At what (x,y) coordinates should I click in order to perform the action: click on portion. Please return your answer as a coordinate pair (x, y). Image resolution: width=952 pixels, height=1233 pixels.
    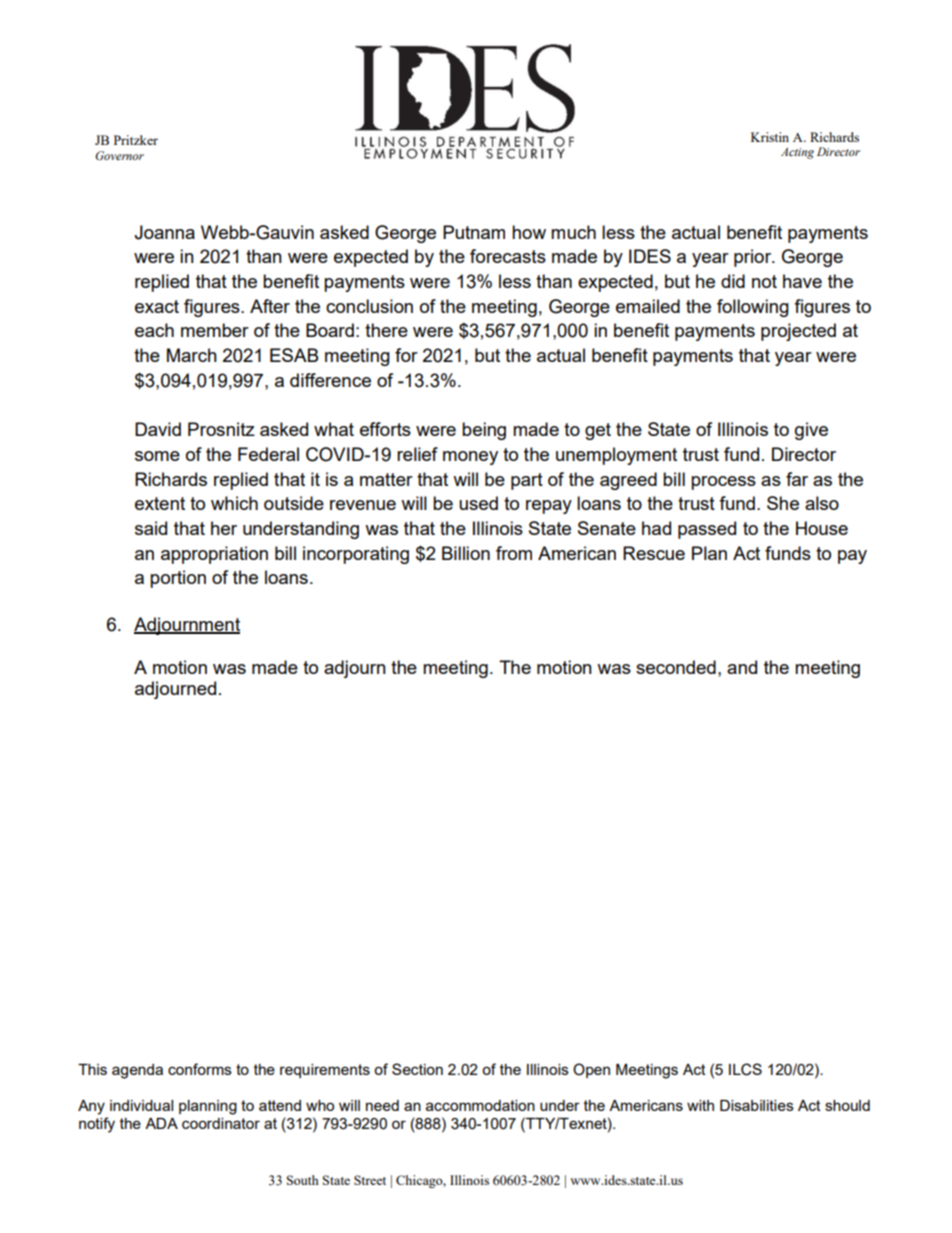
    Looking at the image, I should click on (178, 579).
